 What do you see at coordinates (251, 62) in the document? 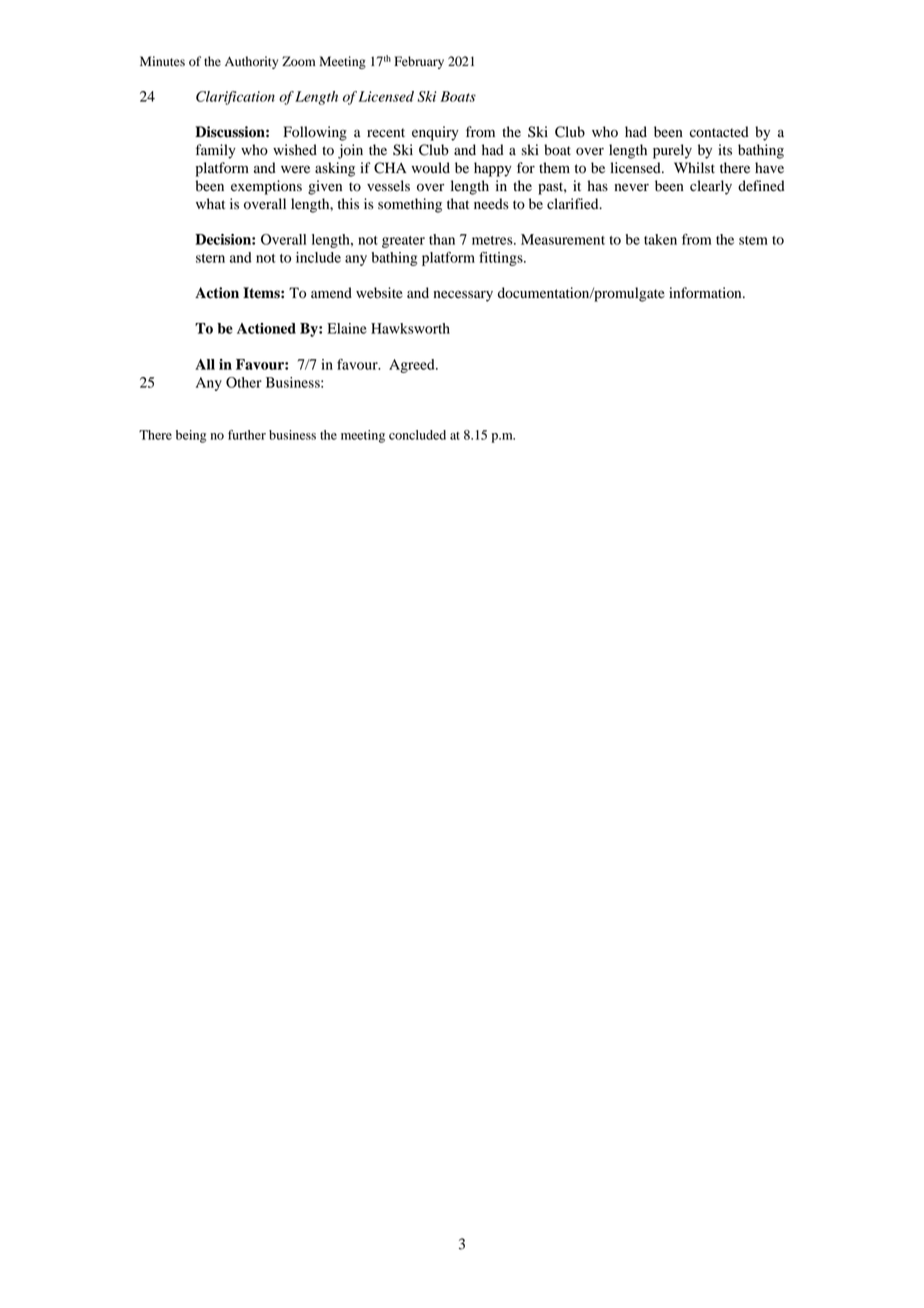
I see `Authority` at bounding box center [251, 62].
